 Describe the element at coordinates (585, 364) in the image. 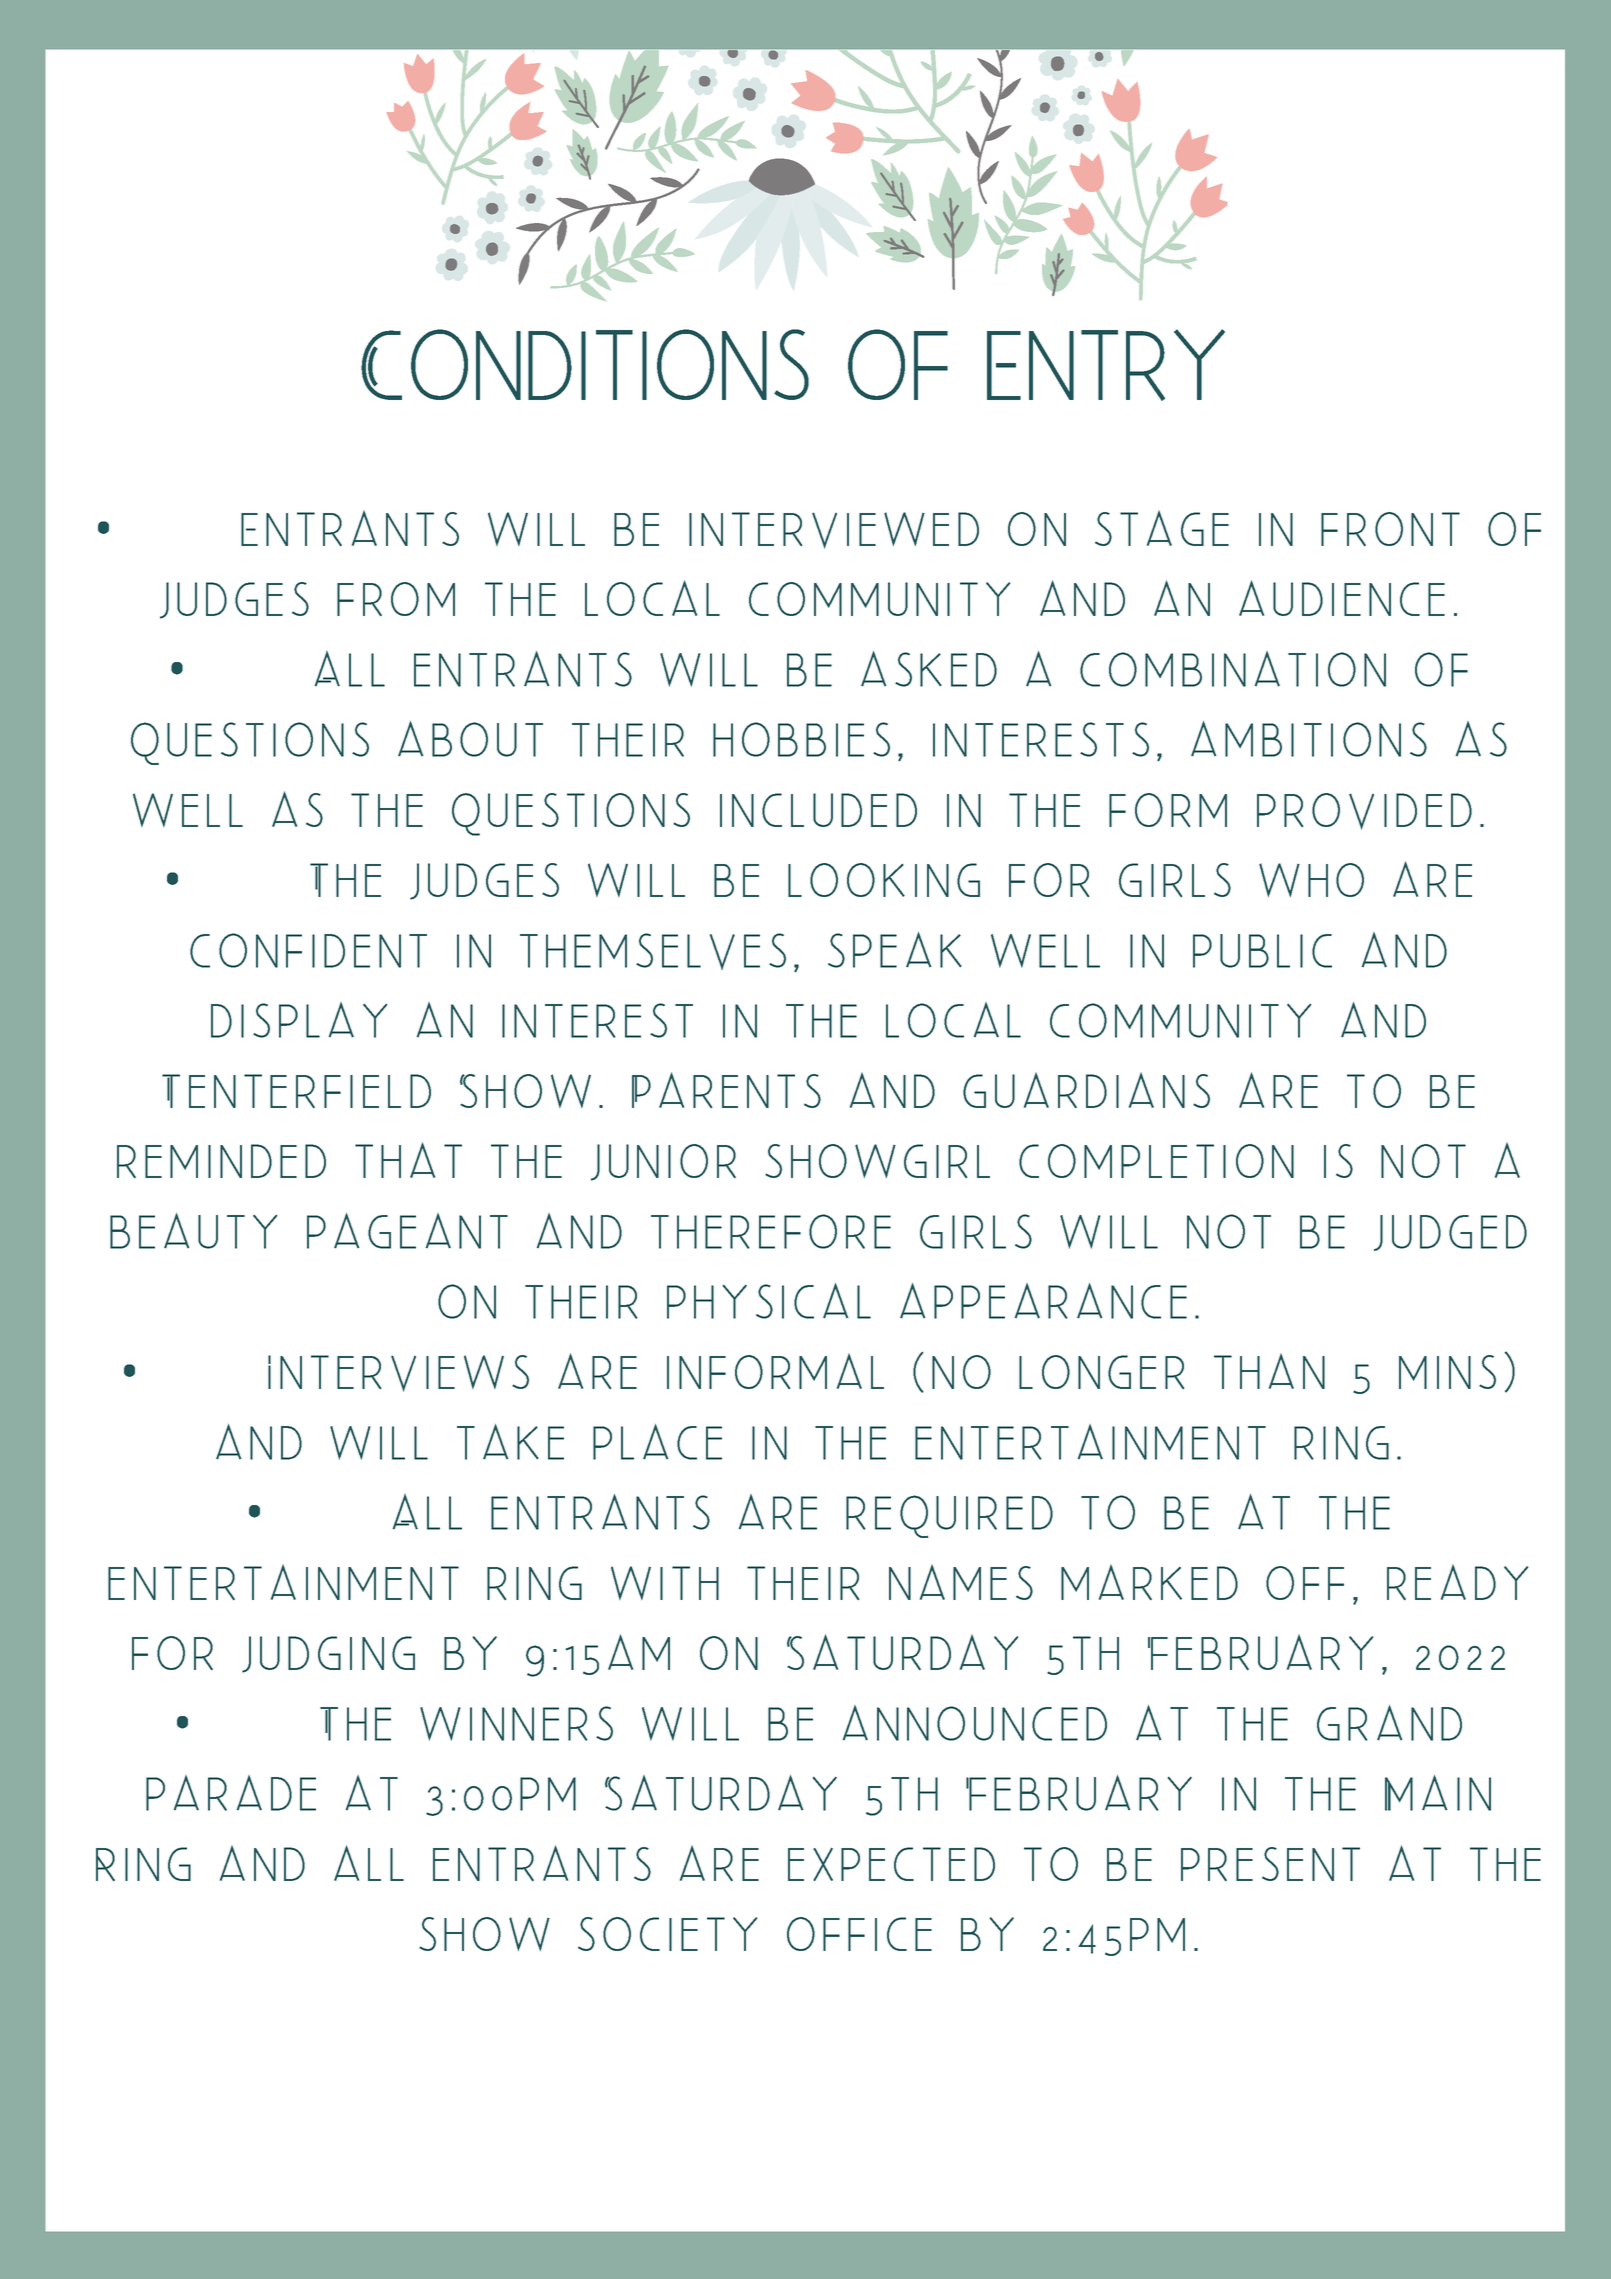

I see `Conditions` at that location.
